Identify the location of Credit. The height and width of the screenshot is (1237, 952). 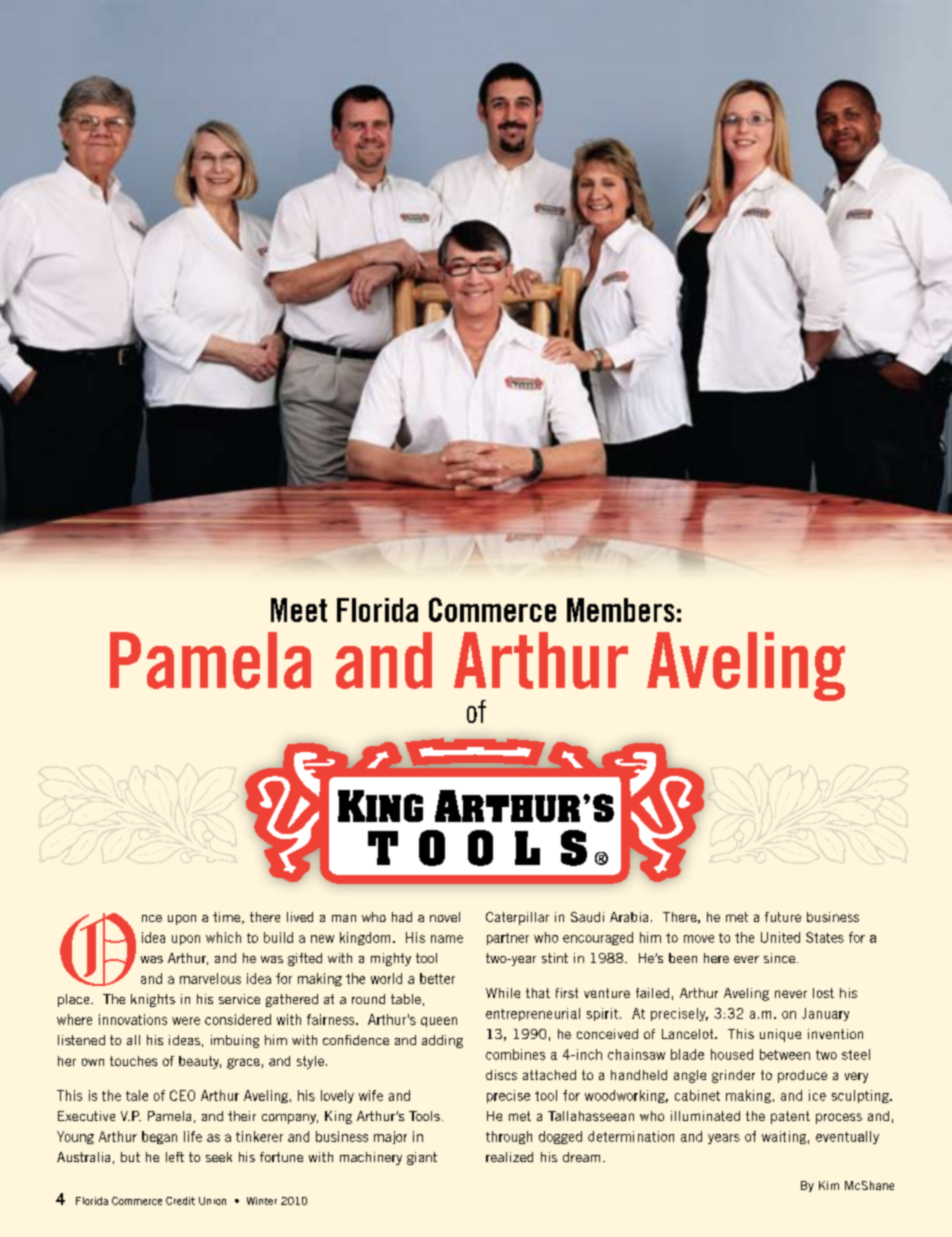
(180, 1201).
